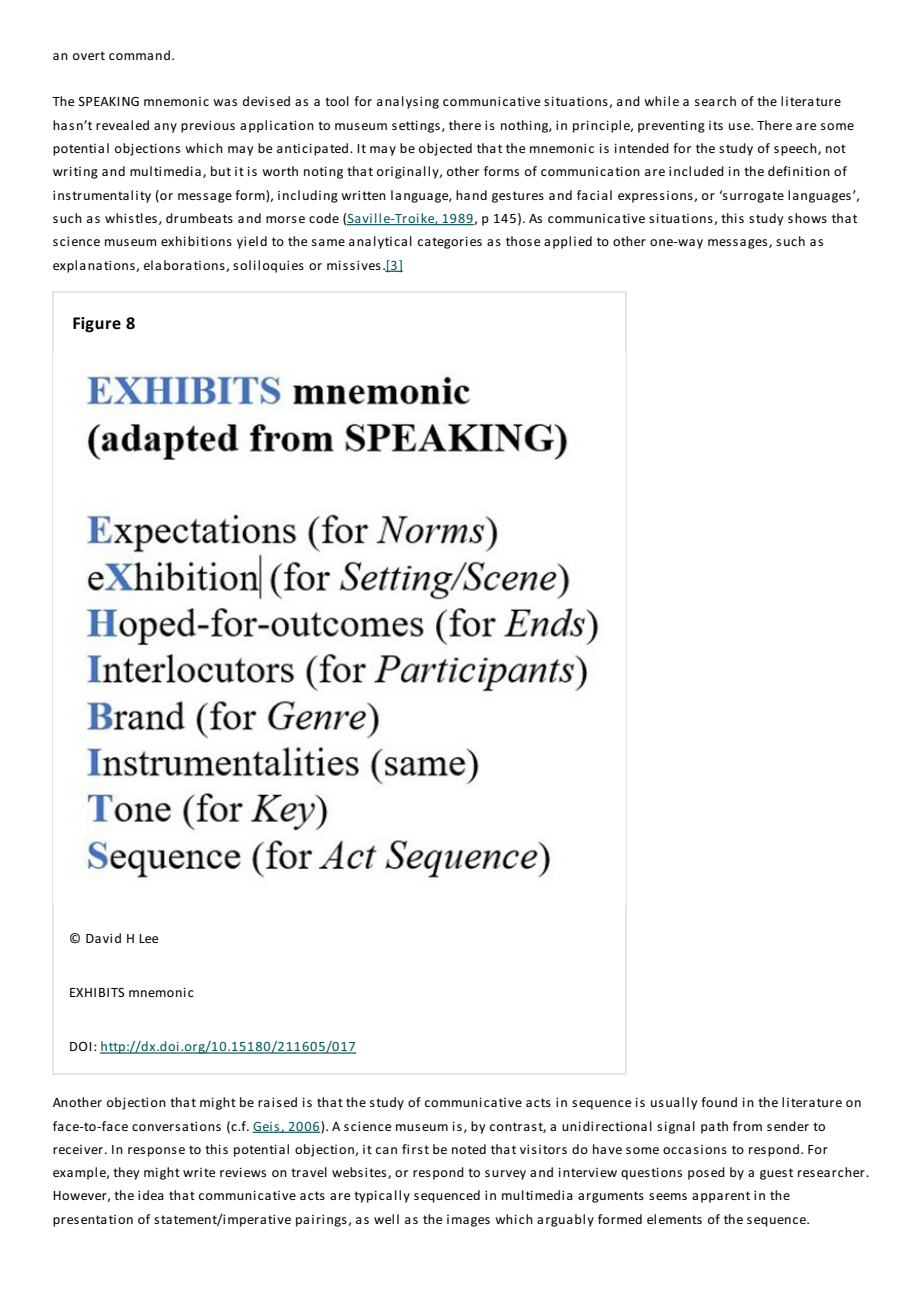 The width and height of the screenshot is (924, 1308). I want to click on David, so click(103, 938).
